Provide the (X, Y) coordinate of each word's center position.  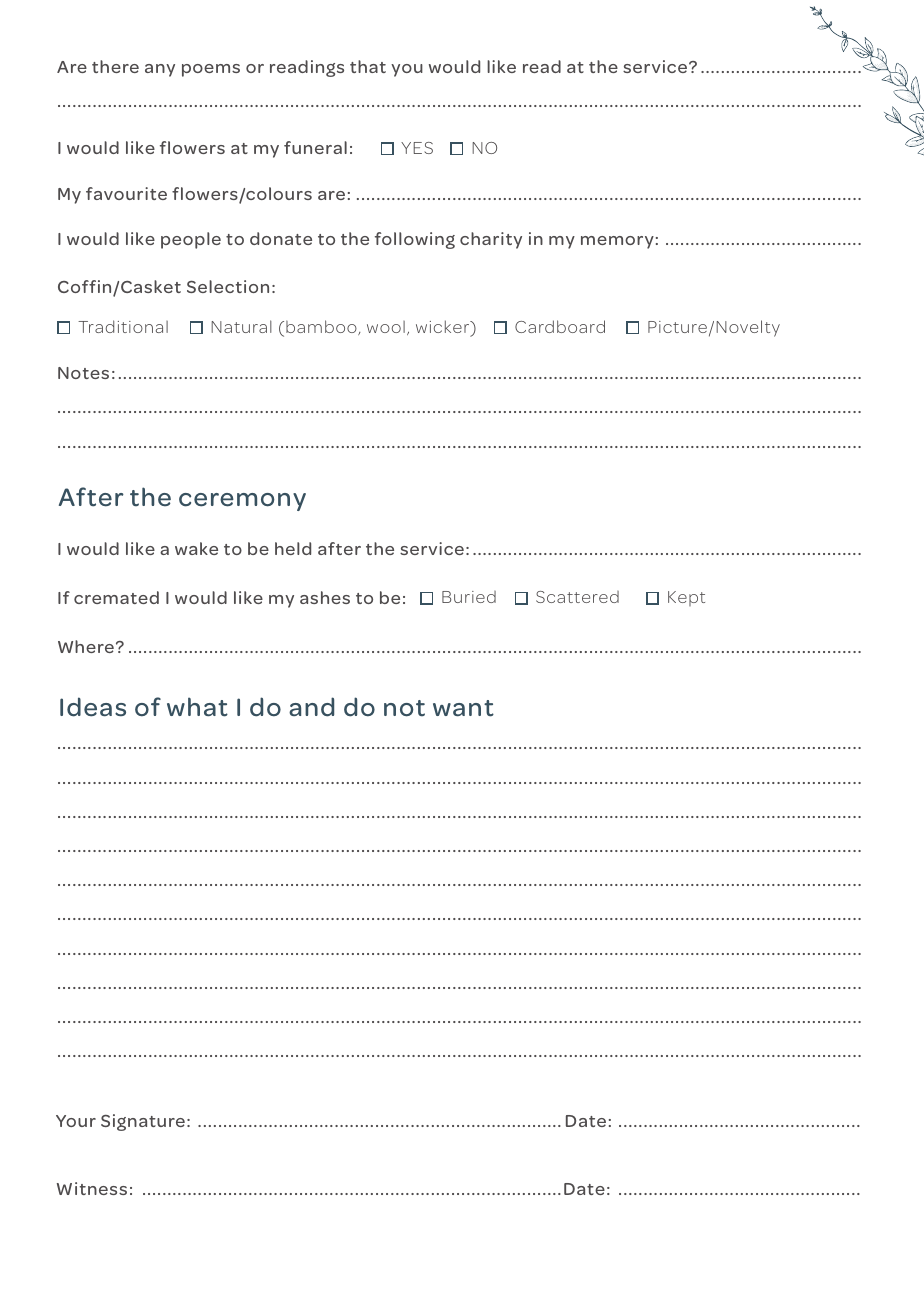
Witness (92, 1188)
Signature (143, 1122)
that (368, 66)
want (463, 708)
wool (386, 327)
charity (491, 240)
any (160, 70)
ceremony (242, 502)
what (197, 707)
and (311, 707)
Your (76, 1121)
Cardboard (560, 326)
